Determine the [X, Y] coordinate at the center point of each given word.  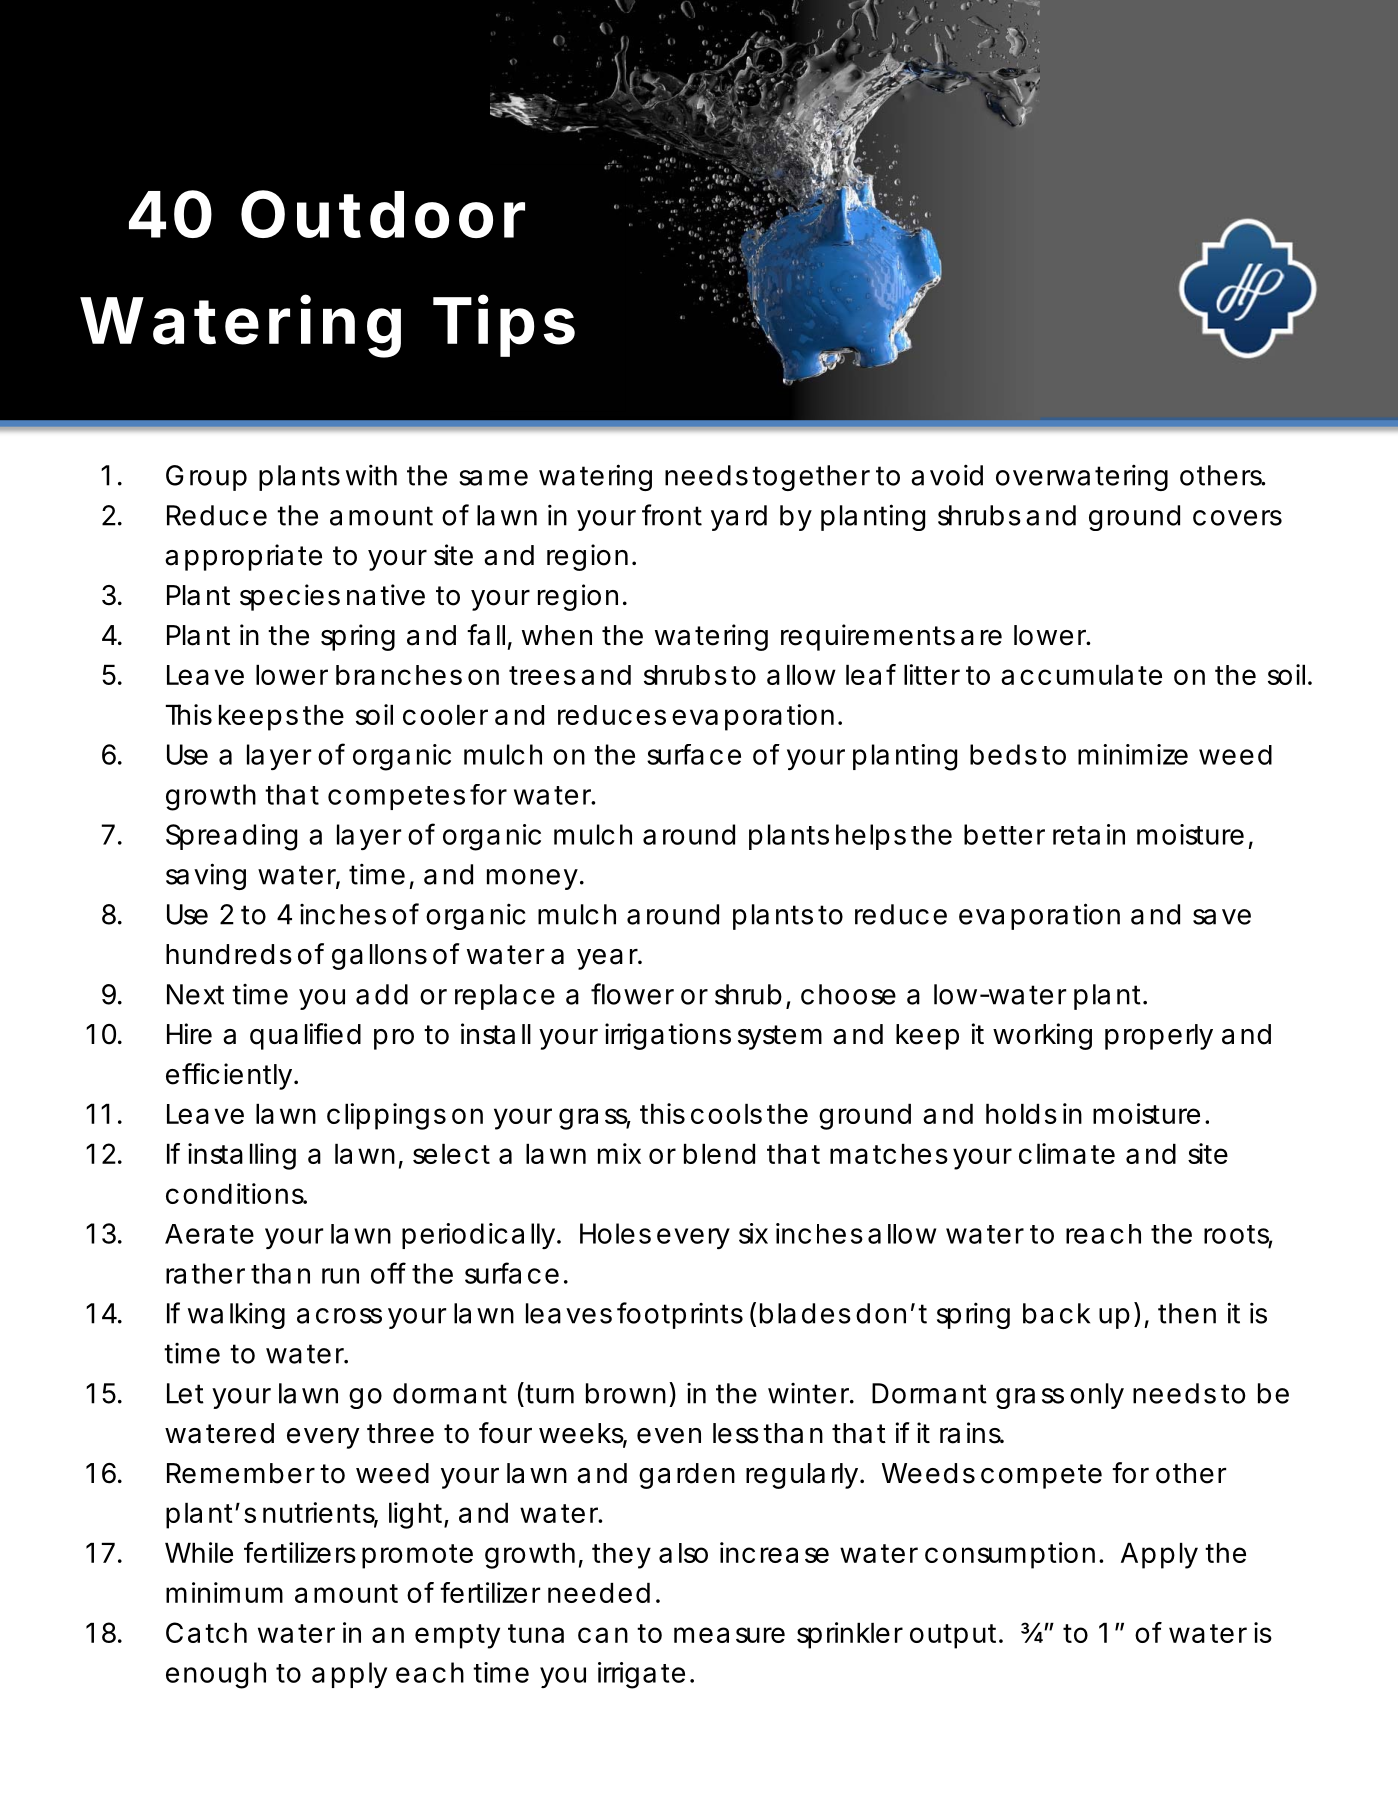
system [780, 1037]
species [290, 597]
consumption [1010, 1555]
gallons [379, 957]
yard [739, 518]
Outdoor [383, 214]
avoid [947, 475]
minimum [224, 1592]
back [1056, 1313]
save [1222, 917]
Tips [504, 326]
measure [729, 1635]
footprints [680, 1315]
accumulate [1081, 675]
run [340, 1276]
